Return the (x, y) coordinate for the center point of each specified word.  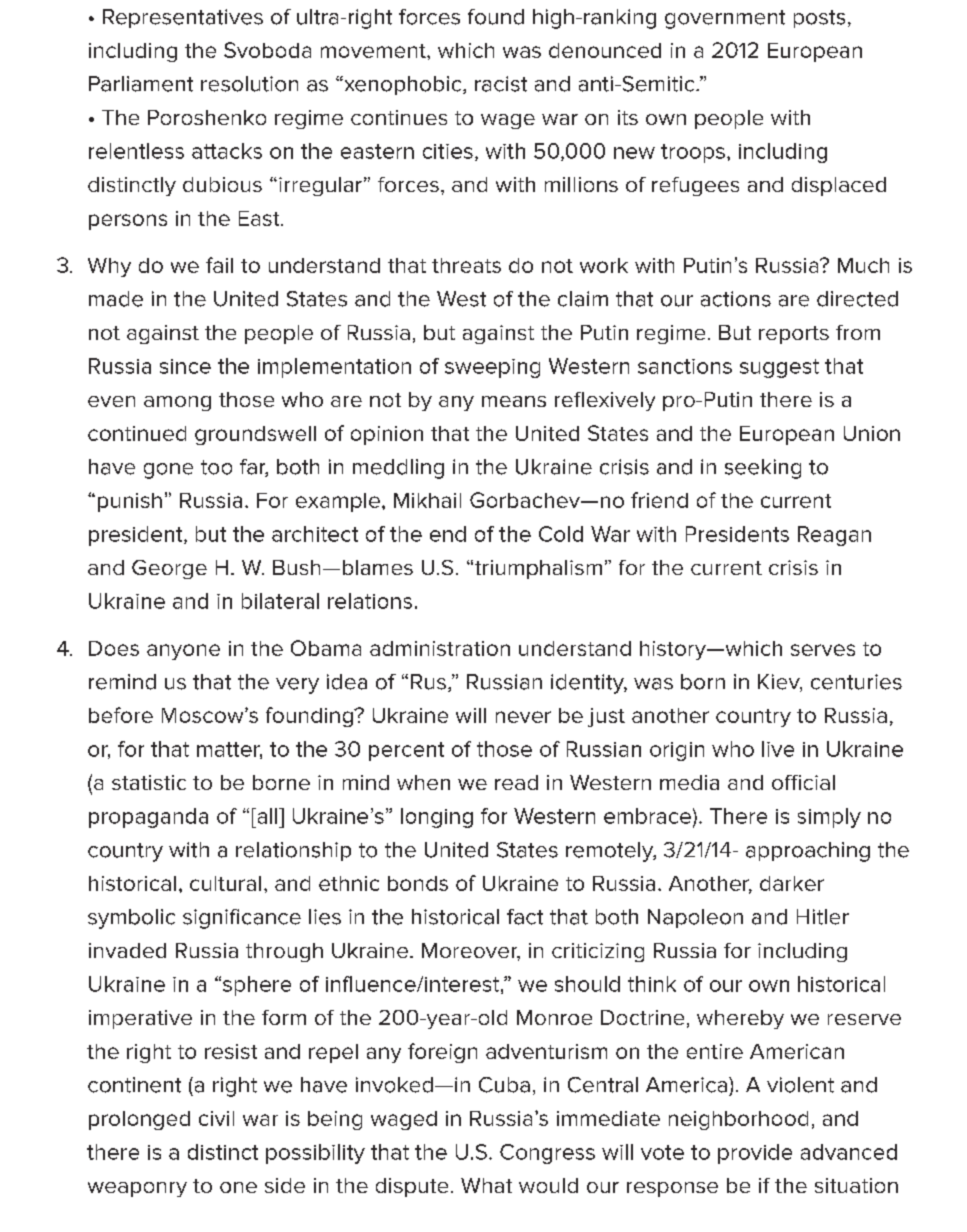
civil (216, 1118)
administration (440, 648)
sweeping (492, 368)
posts (819, 19)
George (169, 569)
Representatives (183, 18)
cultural (225, 883)
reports (794, 335)
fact (525, 917)
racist (501, 84)
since (185, 366)
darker (792, 883)
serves (823, 650)
